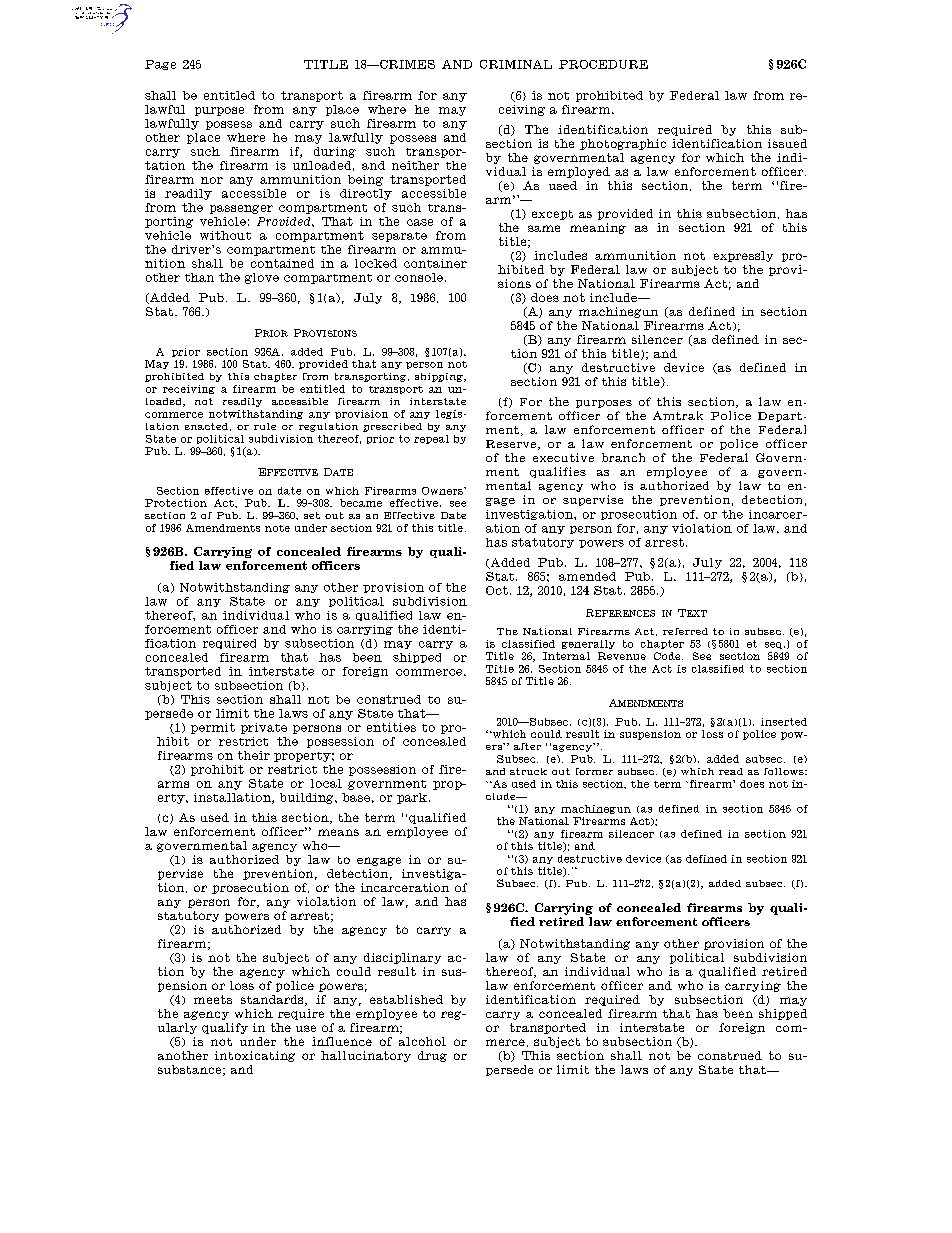  What do you see at coordinates (497, 590) in the screenshot?
I see `Oct` at bounding box center [497, 590].
